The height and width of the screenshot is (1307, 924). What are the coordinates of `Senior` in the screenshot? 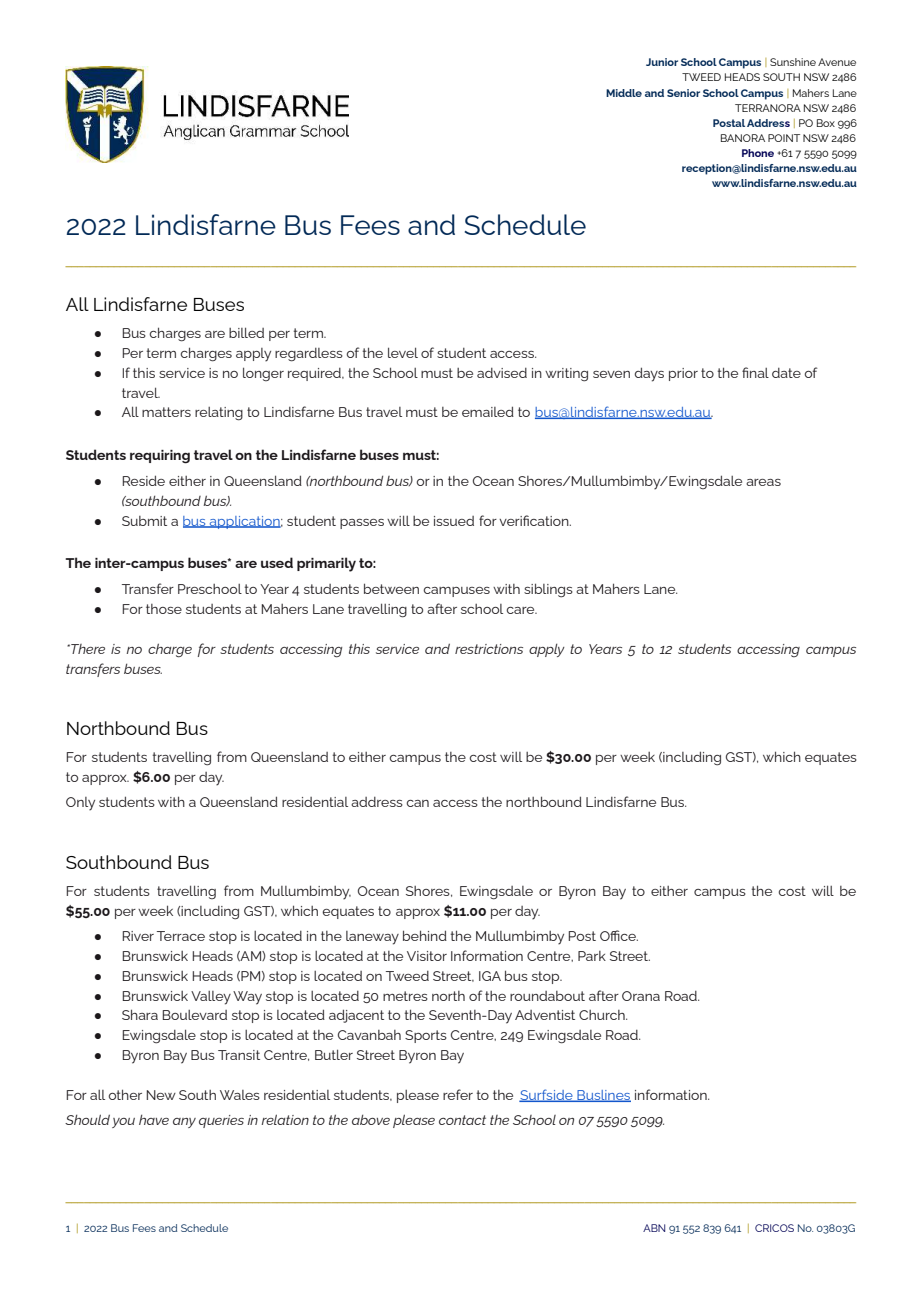 It's located at (683, 93).
